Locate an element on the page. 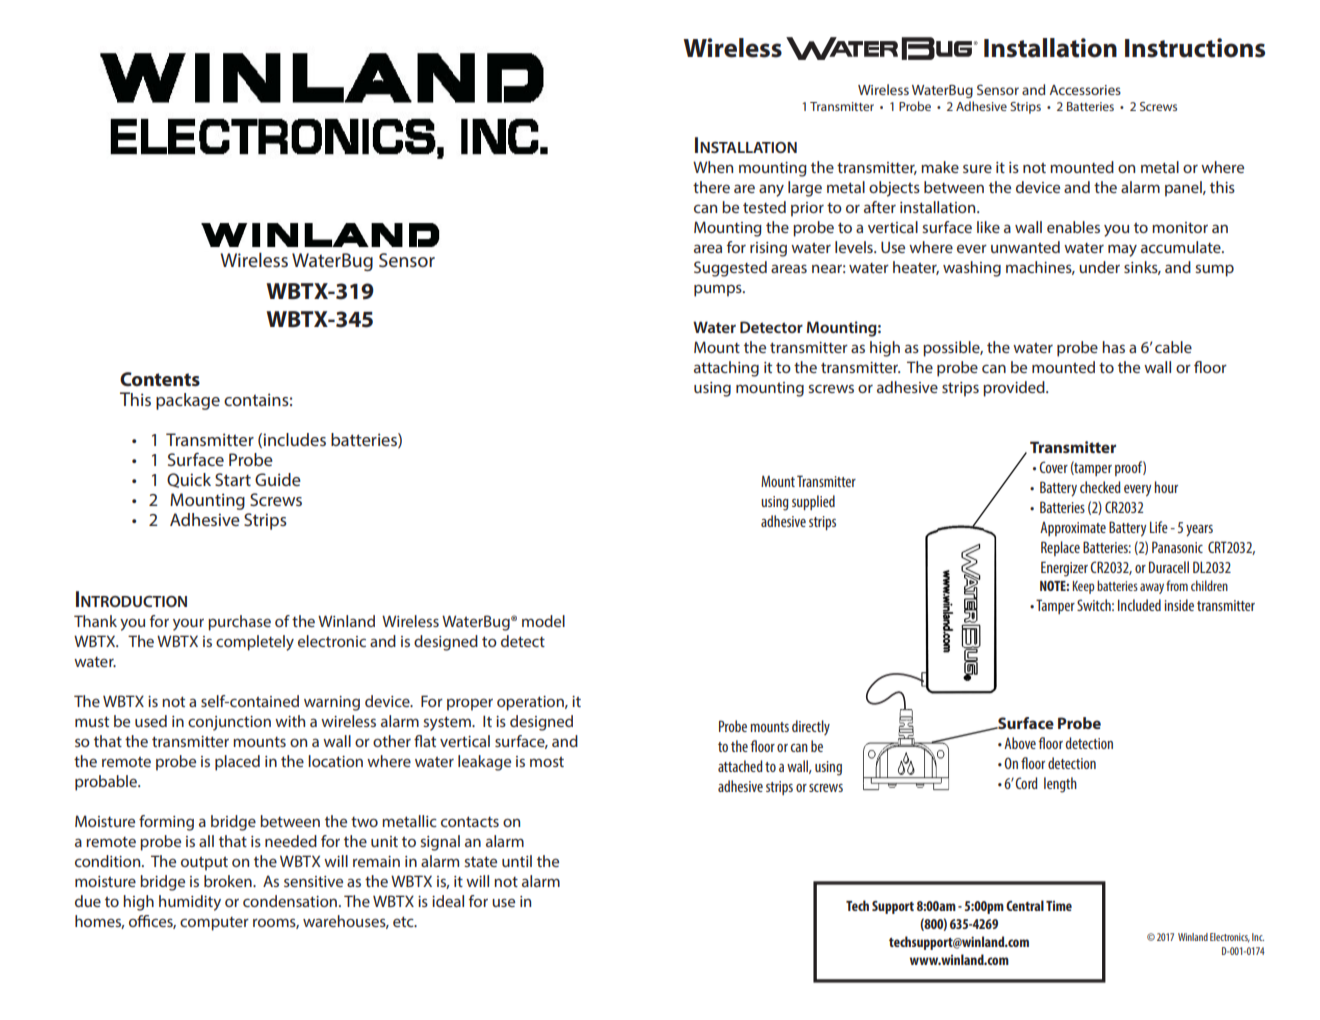 This page has height=1020, width=1320. proper is located at coordinates (470, 704).
